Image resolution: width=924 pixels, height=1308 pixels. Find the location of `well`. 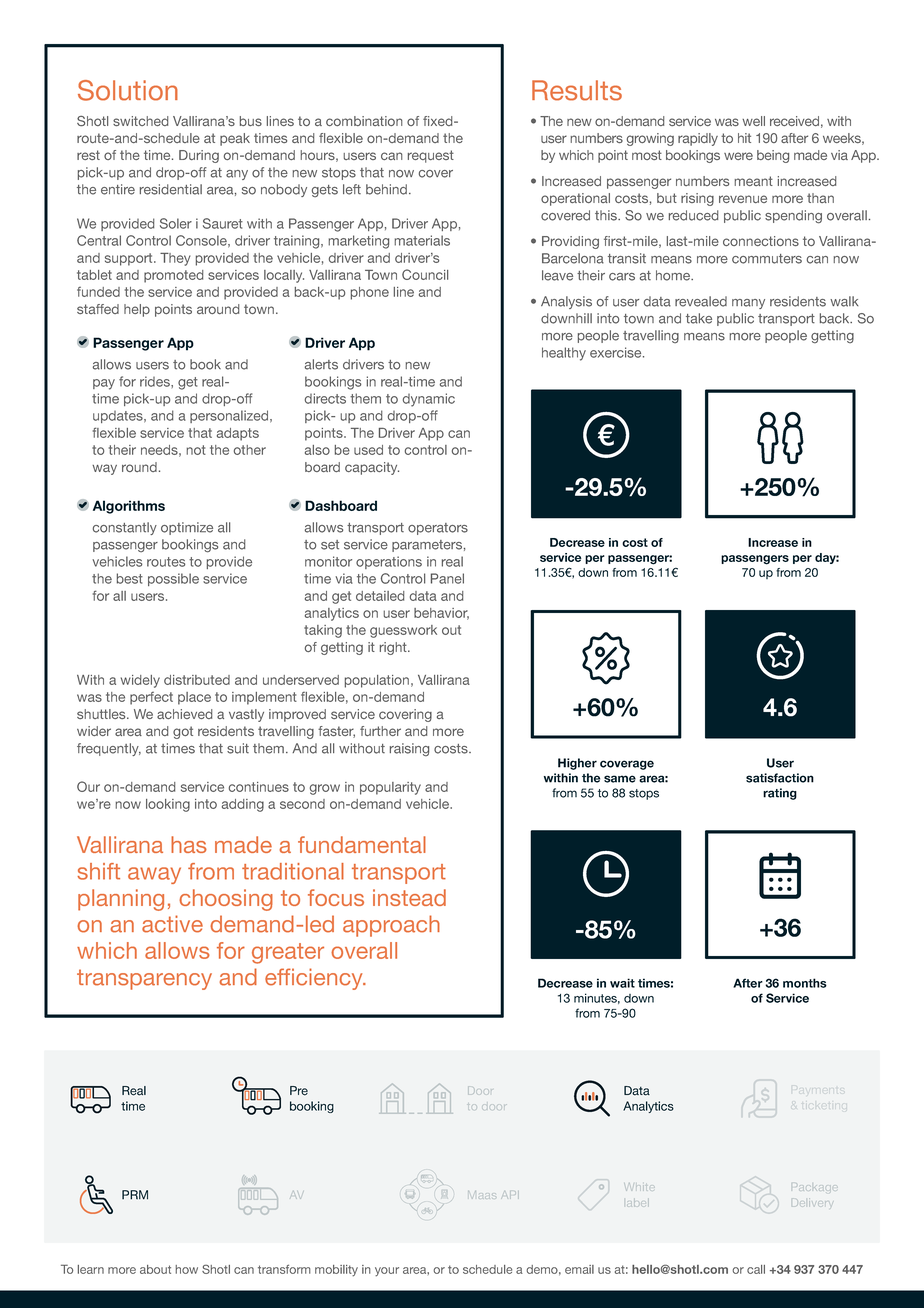

well is located at coordinates (753, 121).
